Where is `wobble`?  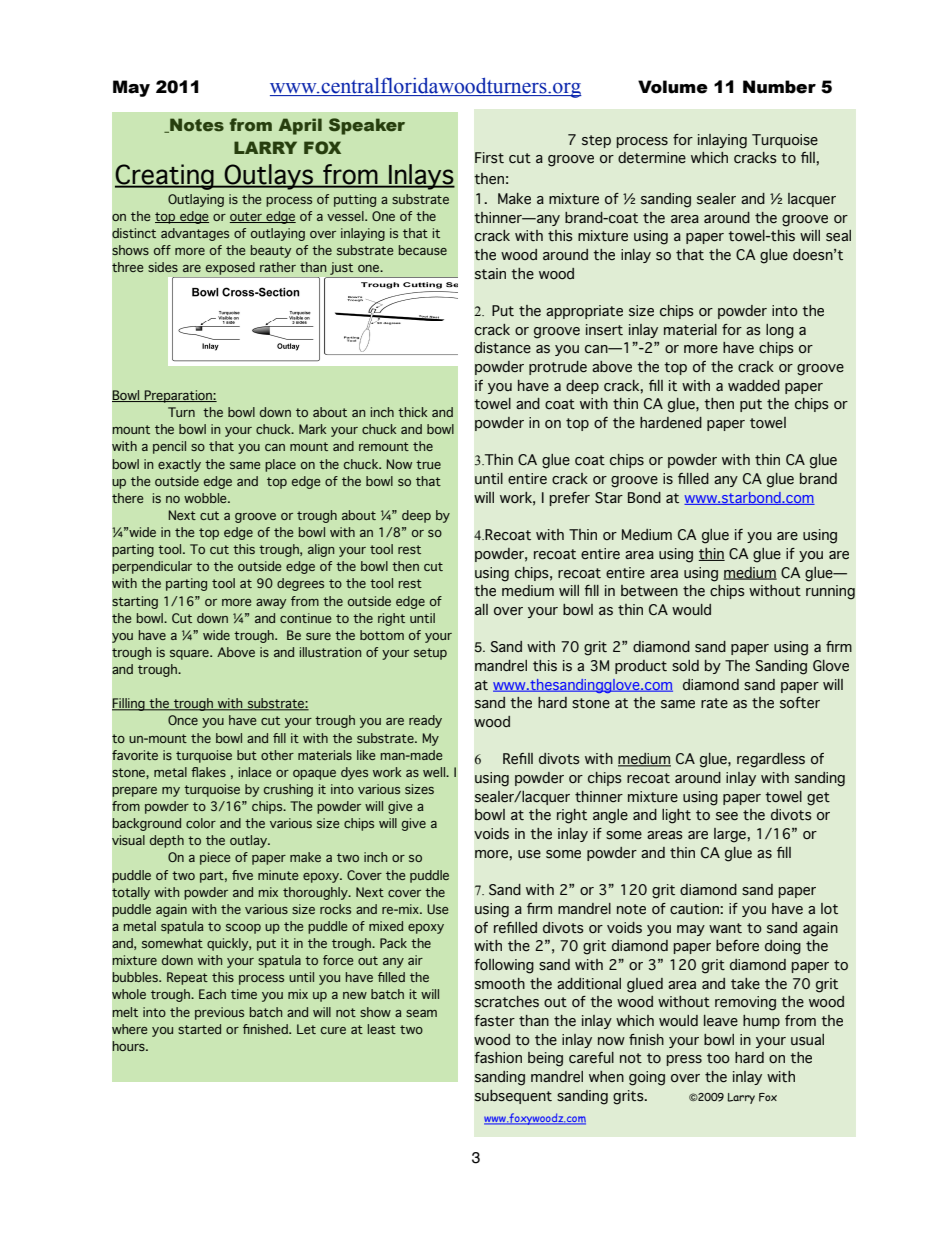
wobble is located at coordinates (206, 498).
